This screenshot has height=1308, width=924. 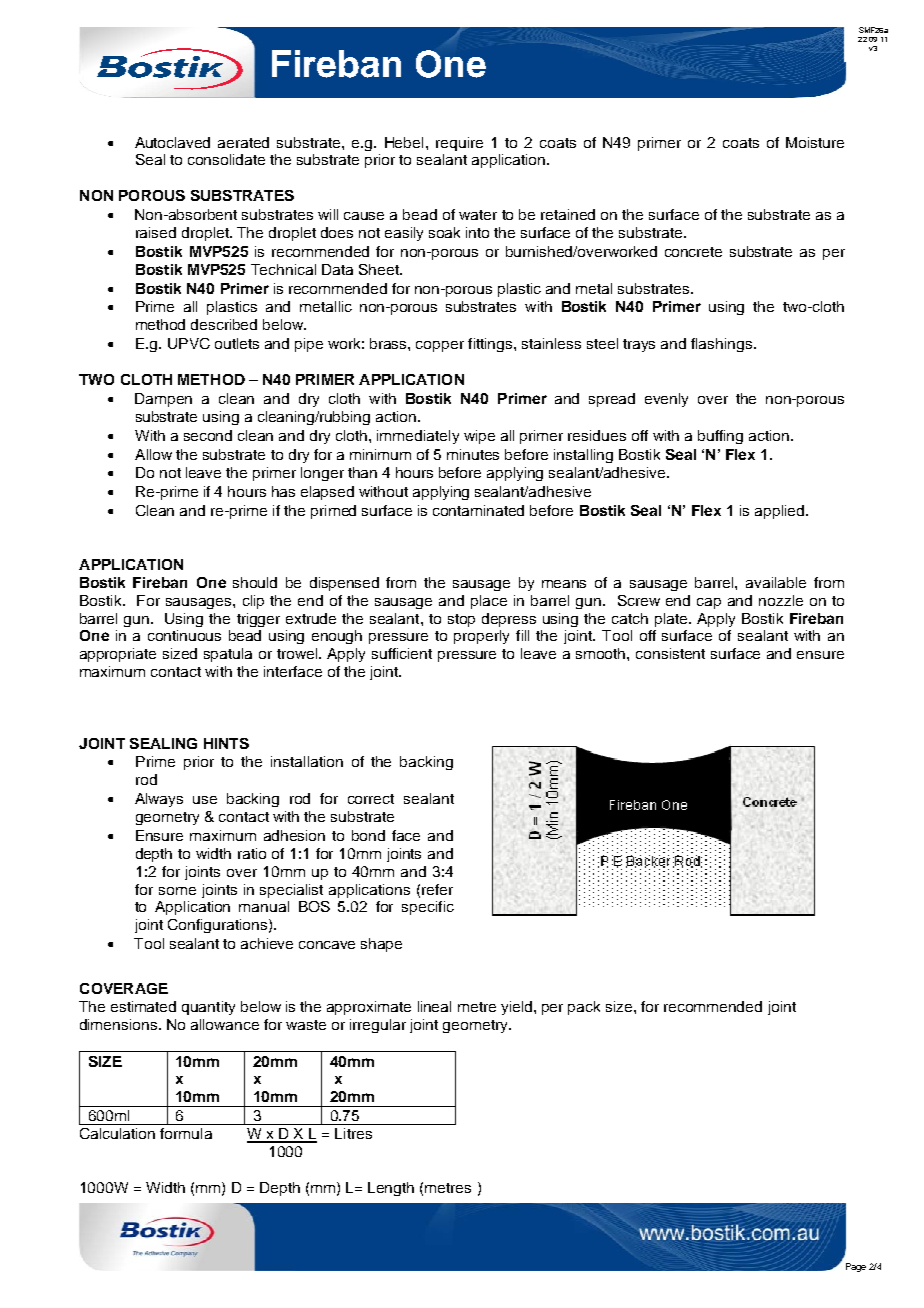 What do you see at coordinates (208, 1008) in the screenshot?
I see `quantity` at bounding box center [208, 1008].
